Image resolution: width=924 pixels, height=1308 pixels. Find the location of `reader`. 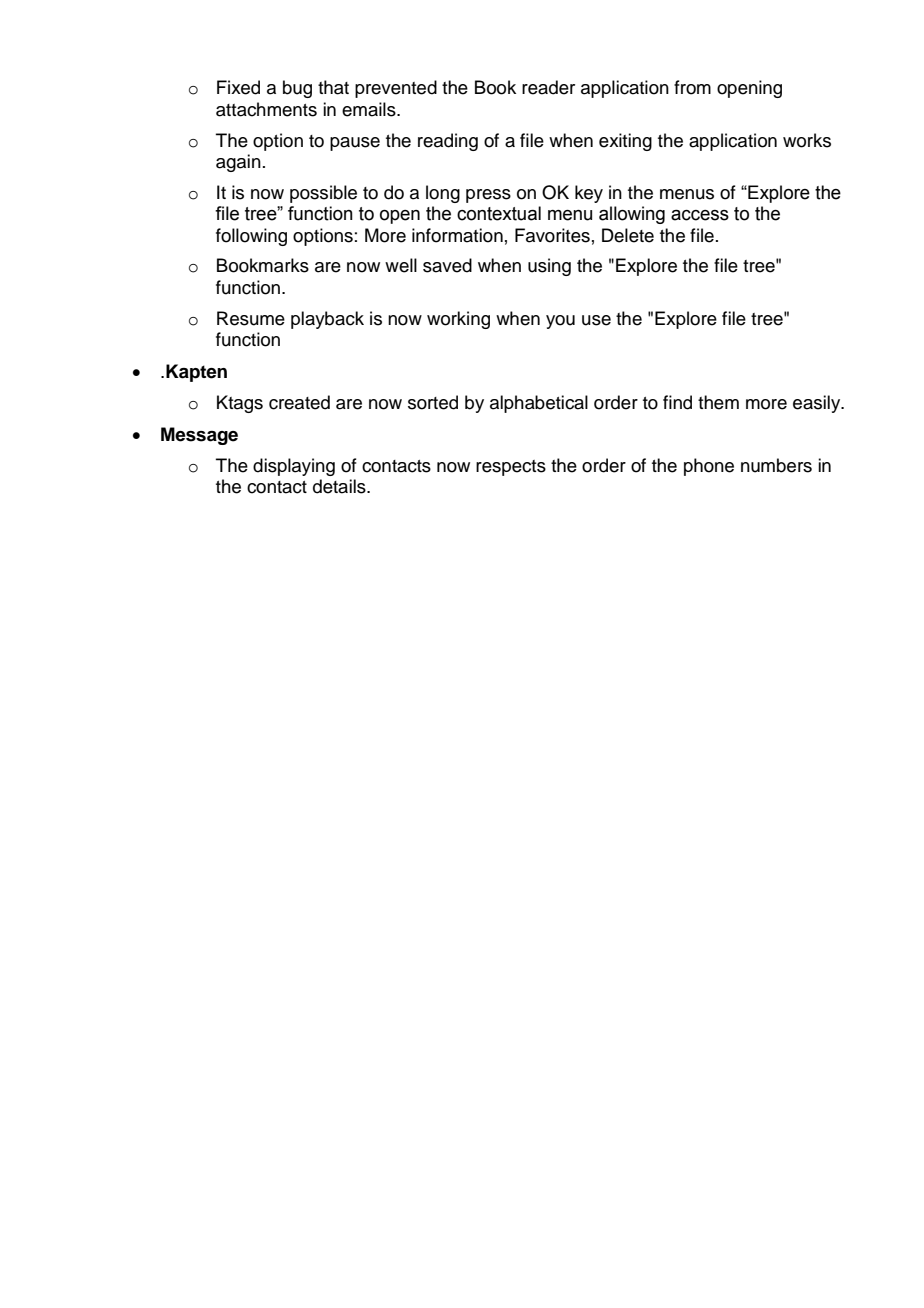

reader is located at coordinates (548, 87).
